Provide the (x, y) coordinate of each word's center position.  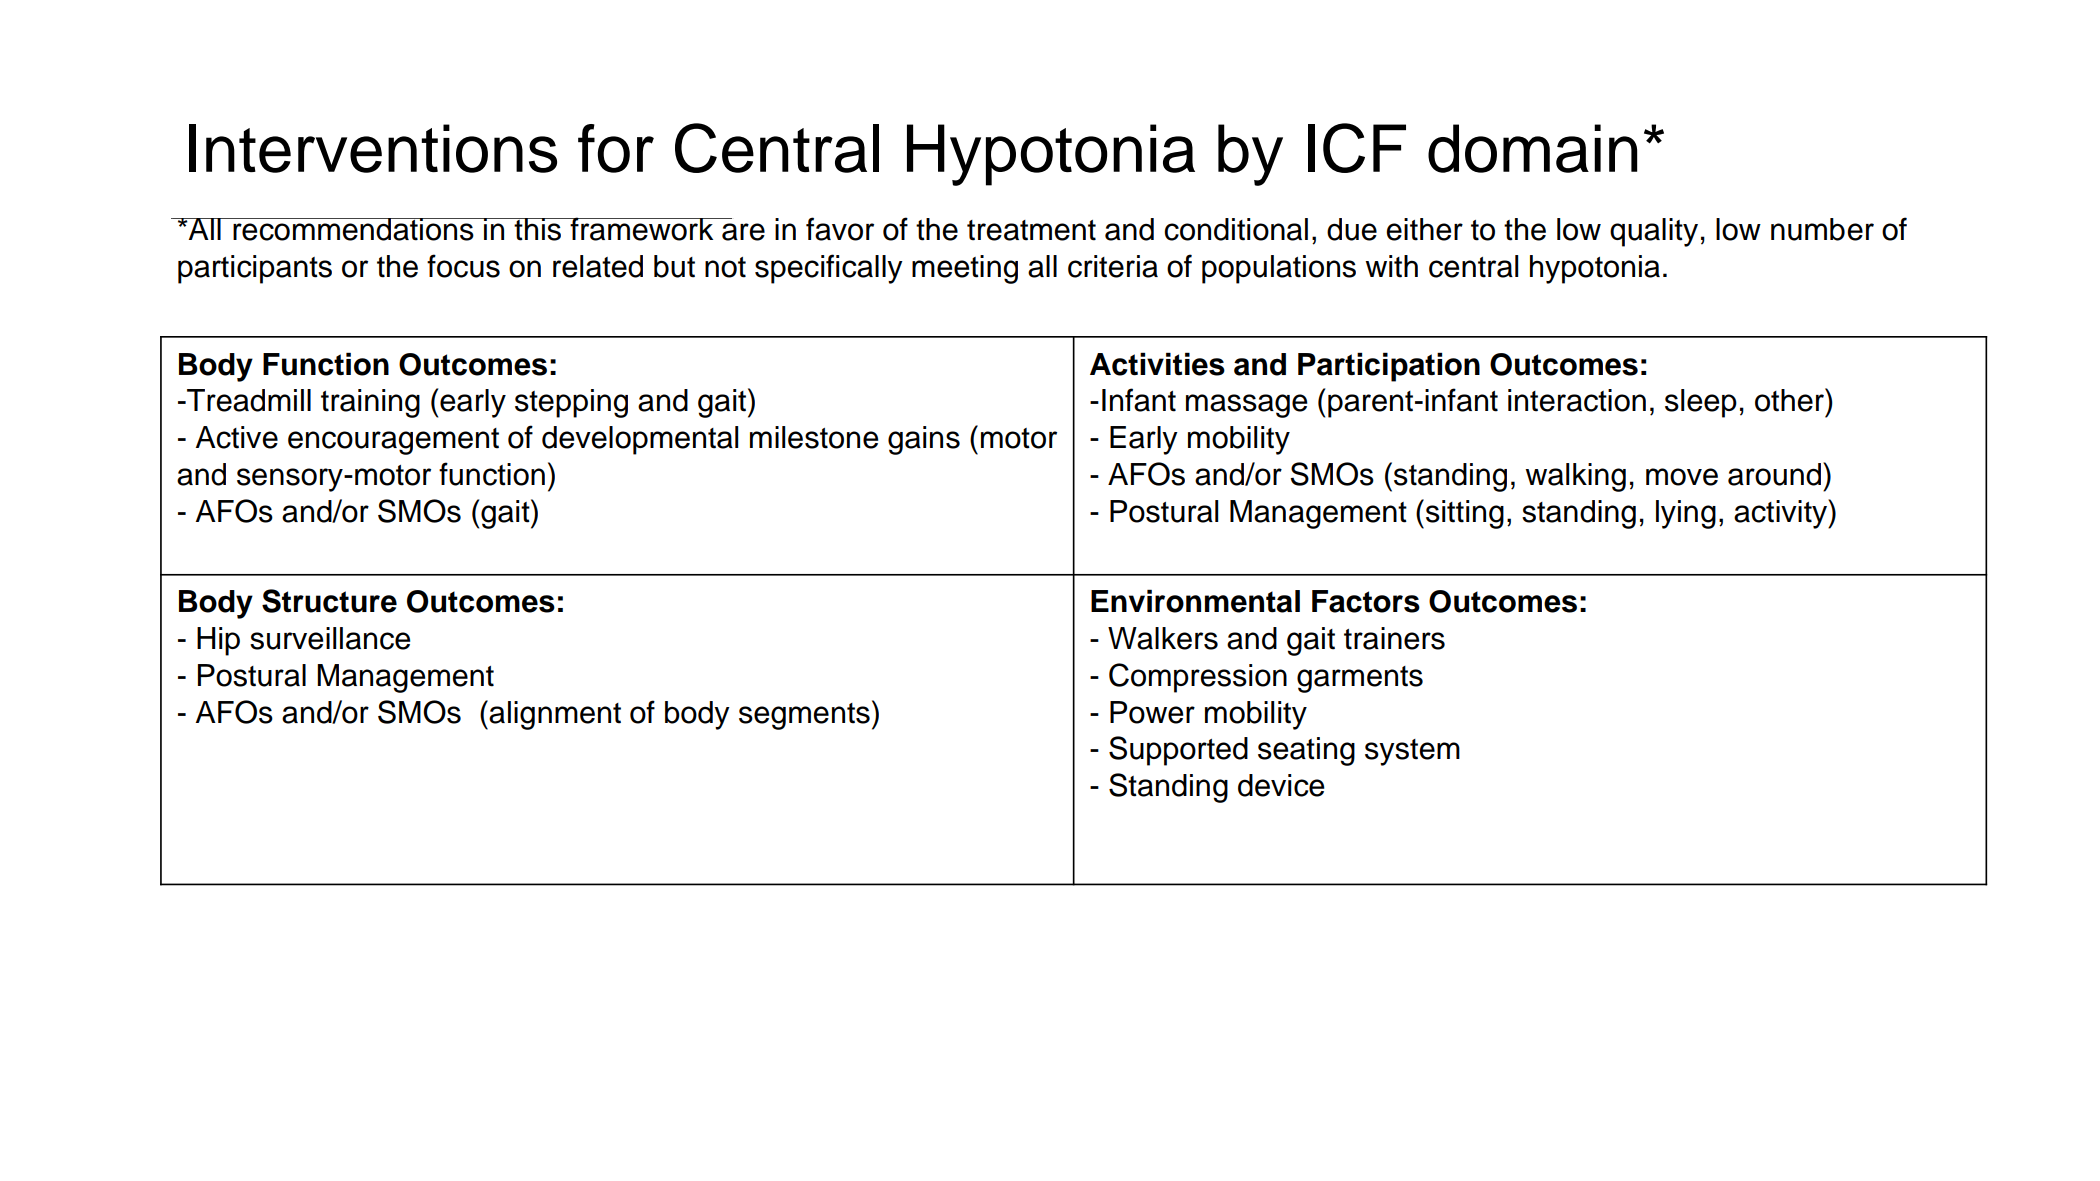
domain (1532, 148)
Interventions (373, 148)
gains (924, 440)
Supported (1178, 751)
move (1682, 477)
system (1412, 752)
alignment (555, 715)
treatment (1031, 230)
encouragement (393, 441)
